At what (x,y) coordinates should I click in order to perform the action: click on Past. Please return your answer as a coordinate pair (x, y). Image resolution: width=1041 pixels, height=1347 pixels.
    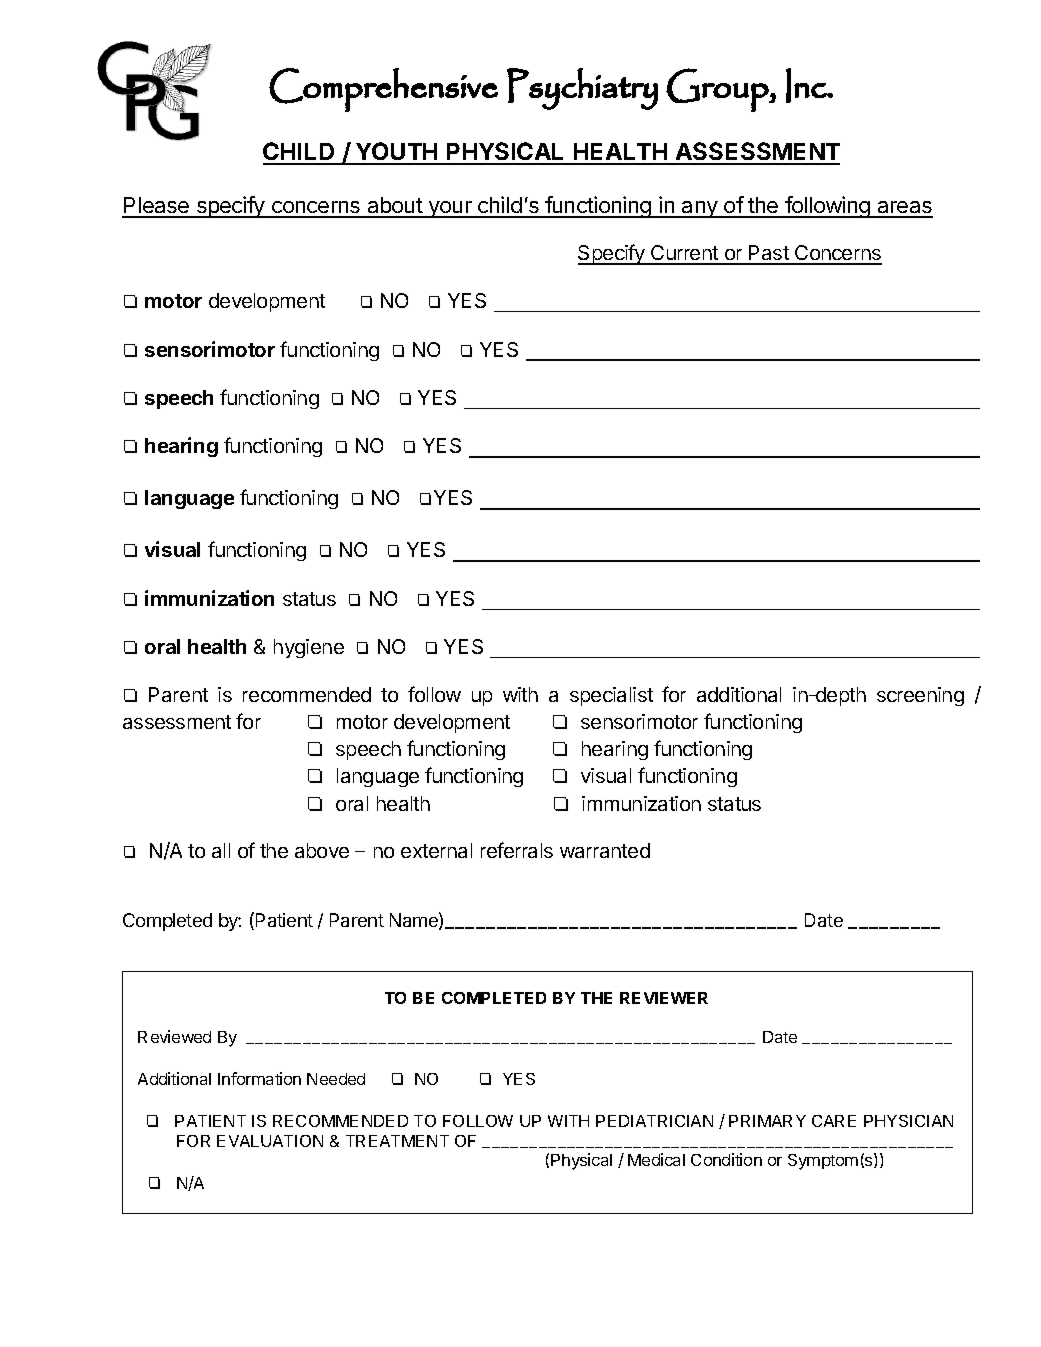
    Looking at the image, I should click on (769, 254).
